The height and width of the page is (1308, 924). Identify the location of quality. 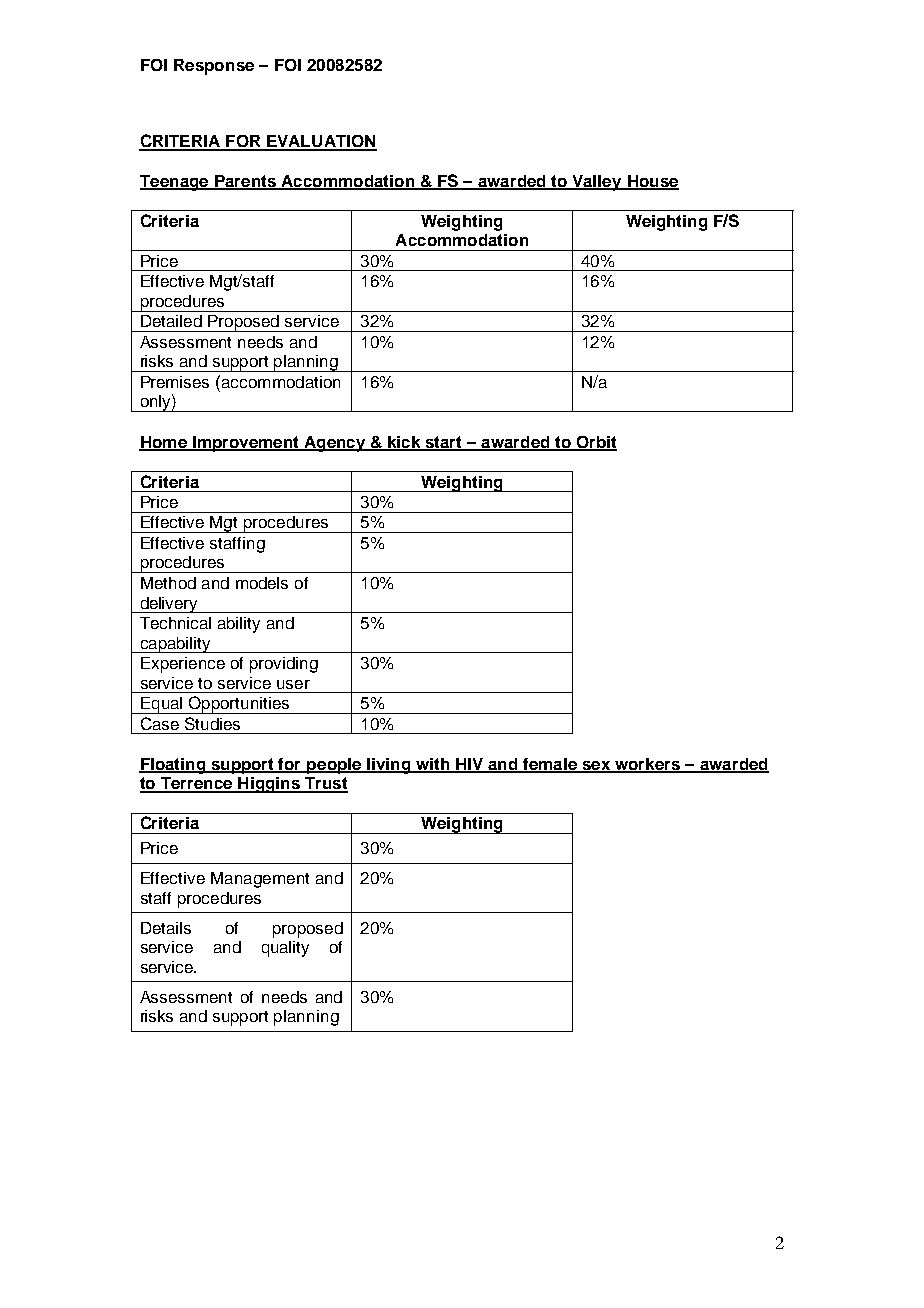
(285, 949).
